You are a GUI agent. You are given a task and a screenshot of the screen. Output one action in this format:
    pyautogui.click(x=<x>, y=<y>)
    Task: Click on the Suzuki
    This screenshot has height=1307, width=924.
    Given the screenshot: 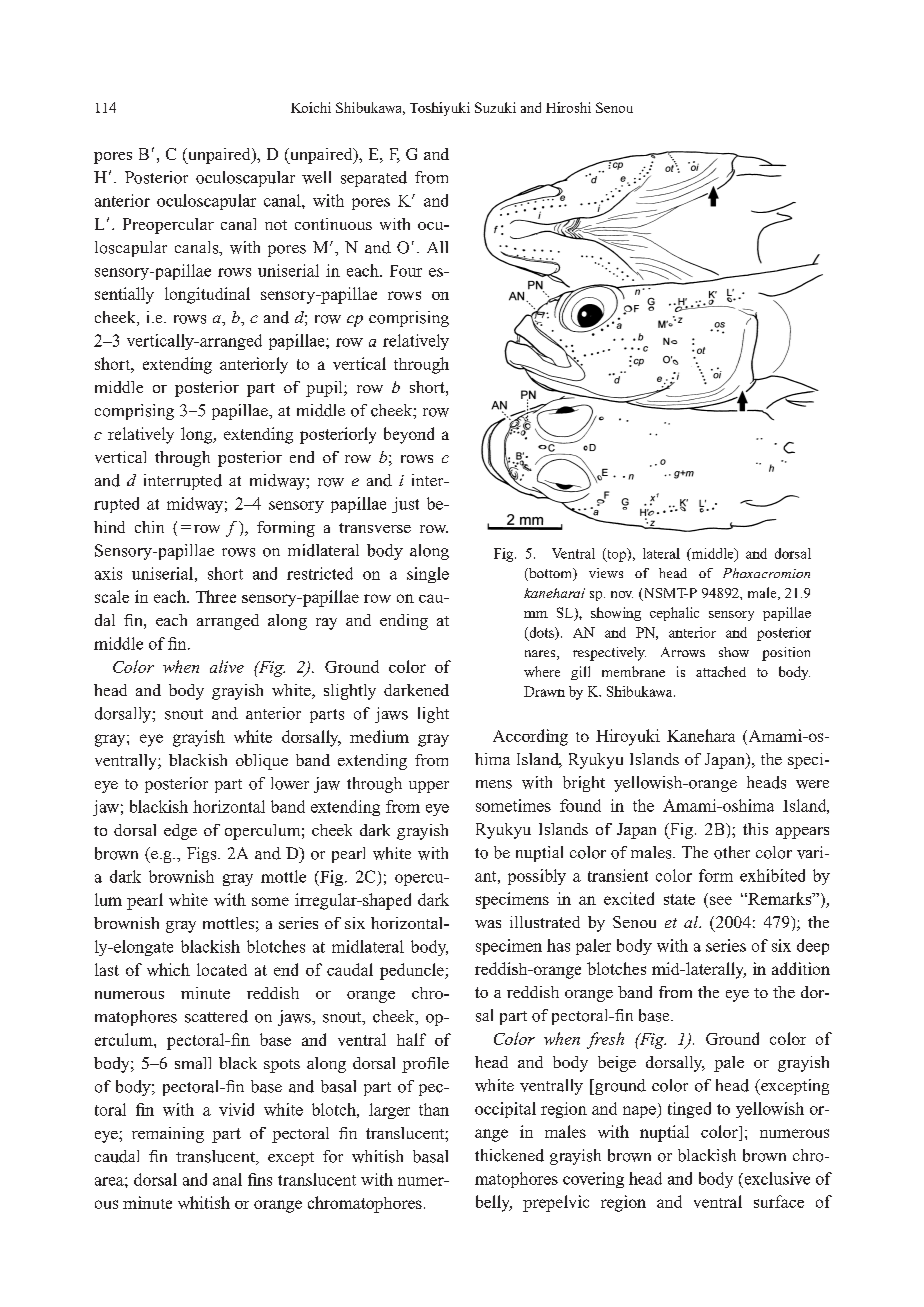 What is the action you would take?
    pyautogui.click(x=495, y=107)
